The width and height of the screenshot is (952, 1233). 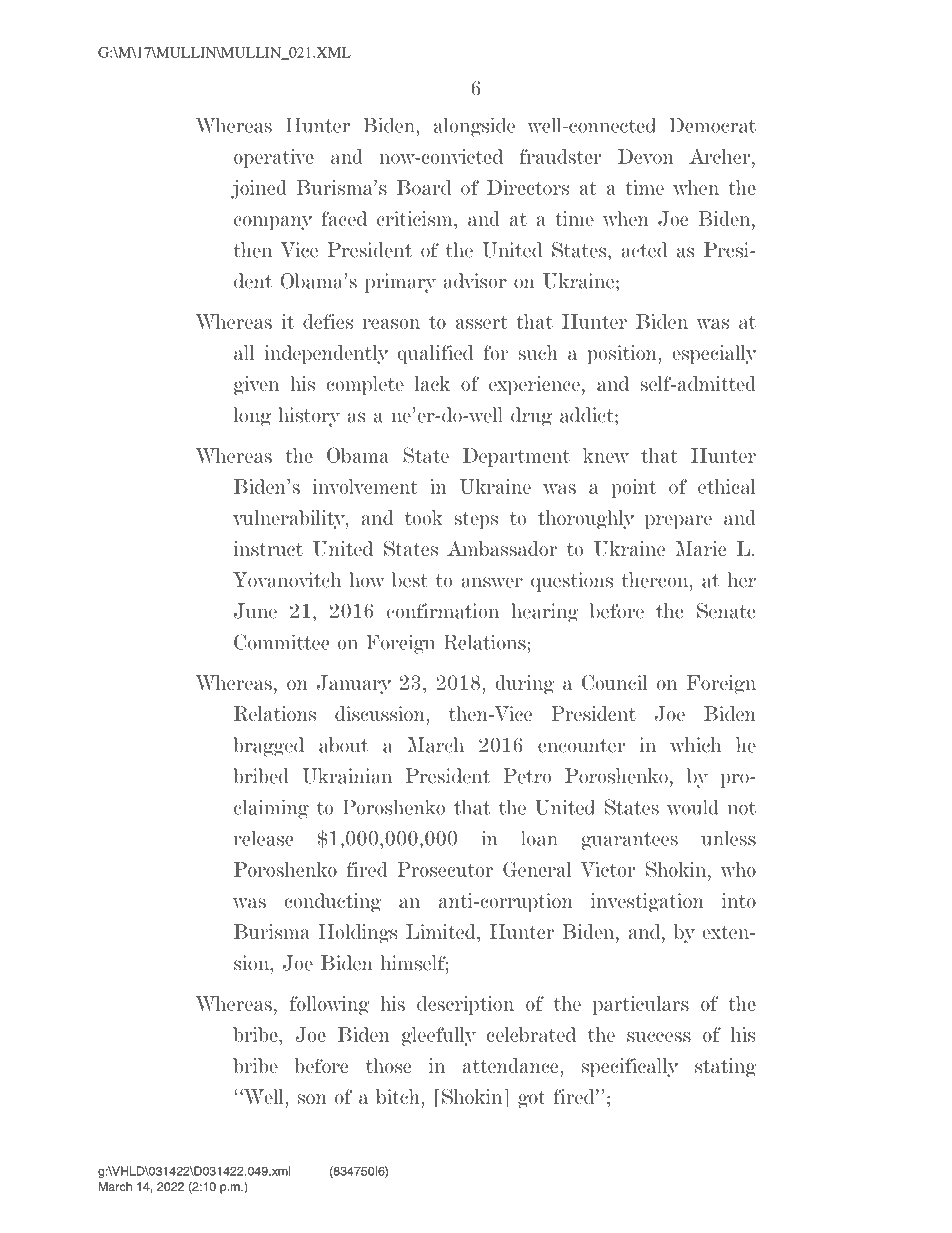 What do you see at coordinates (274, 158) in the screenshot?
I see `operative` at bounding box center [274, 158].
